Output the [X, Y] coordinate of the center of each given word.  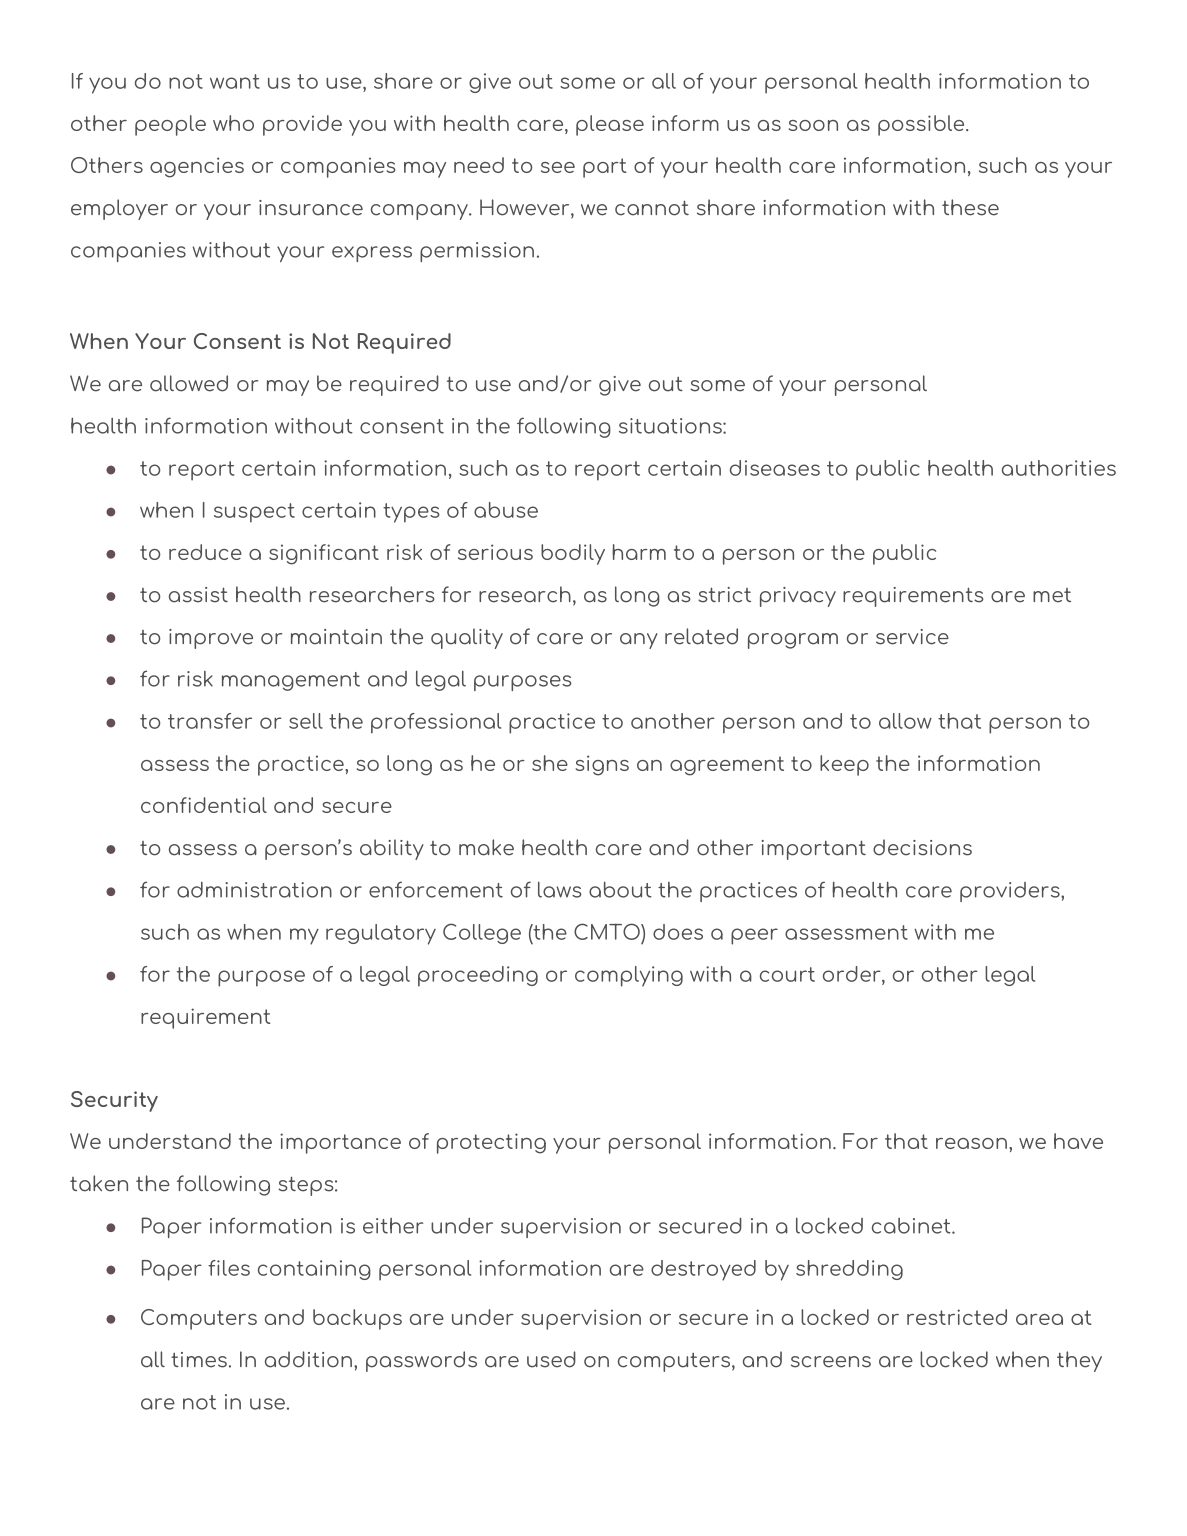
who [233, 123]
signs [602, 765]
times [199, 1360]
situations [671, 426]
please [610, 125]
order [853, 974]
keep [844, 765]
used [551, 1359]
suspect [254, 513]
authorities [1059, 468]
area [1039, 1319]
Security [114, 1101]
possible [922, 125]
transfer [210, 721]
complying [629, 976]
